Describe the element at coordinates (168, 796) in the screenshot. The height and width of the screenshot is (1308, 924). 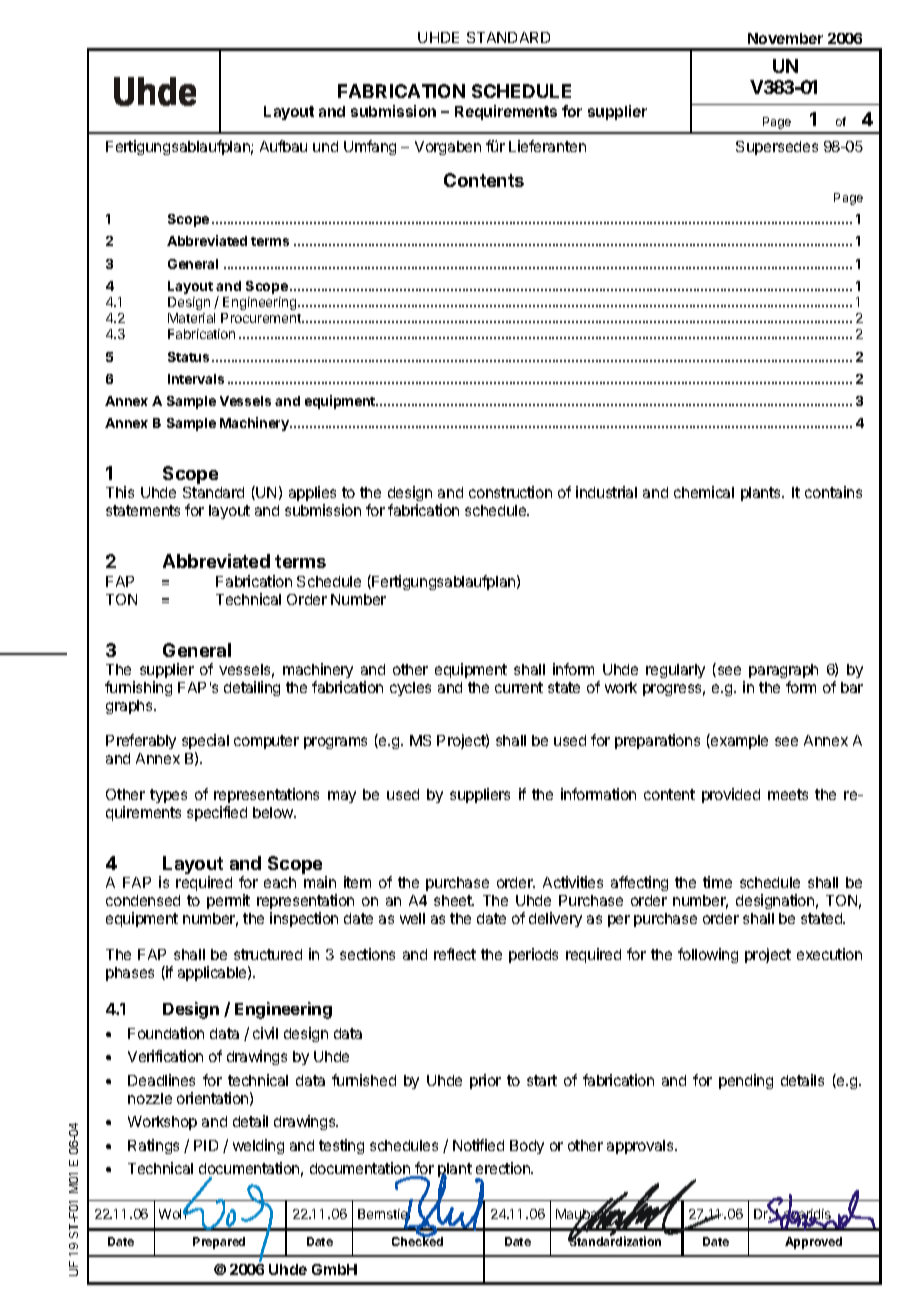
I see `types` at that location.
